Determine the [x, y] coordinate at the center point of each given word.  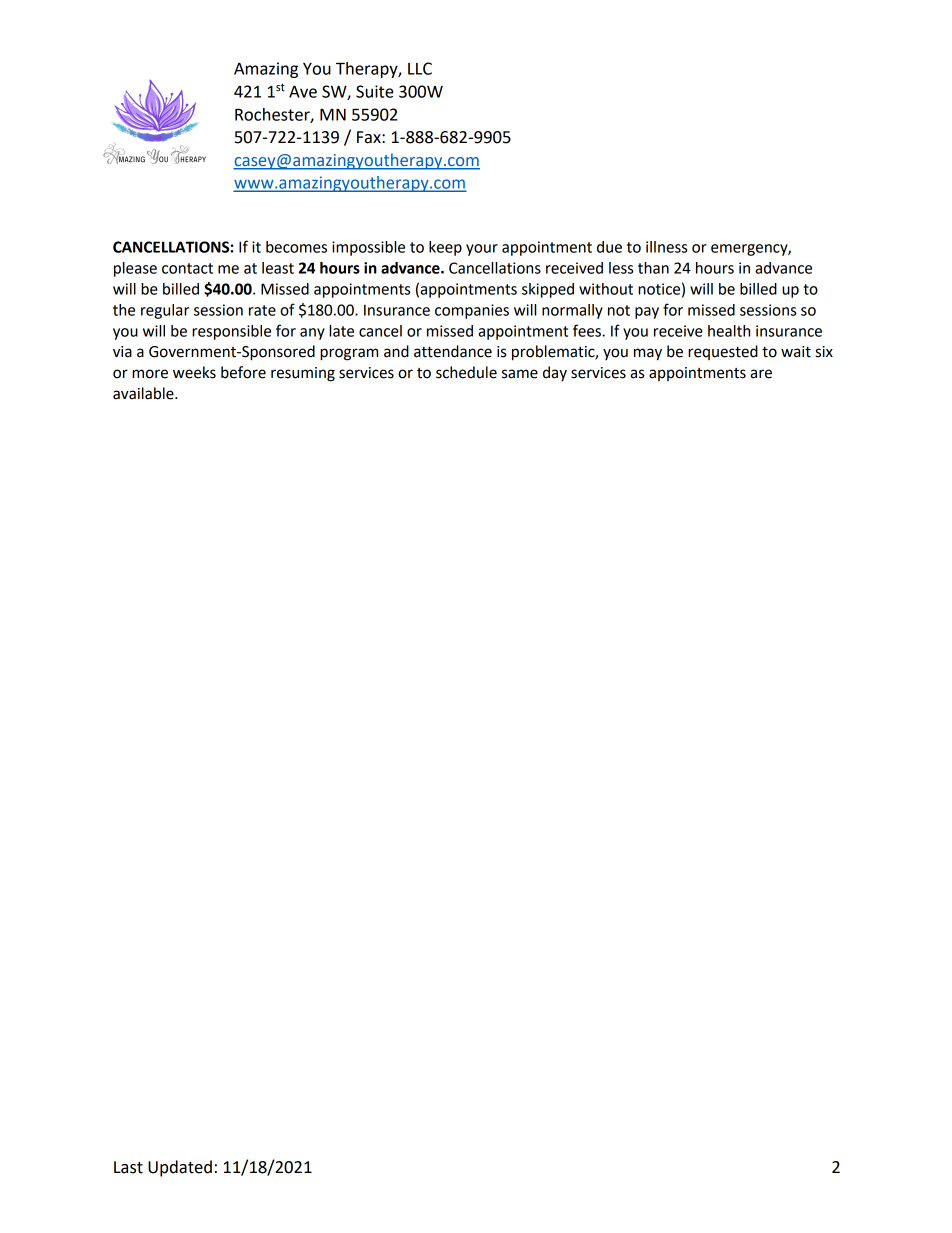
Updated [180, 1168]
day [555, 373]
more [150, 374]
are [761, 374]
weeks [194, 372]
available [144, 393]
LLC [420, 68]
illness [666, 247]
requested [723, 352]
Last [128, 1167]
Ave [303, 92]
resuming [303, 374]
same [520, 374]
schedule [466, 372]
